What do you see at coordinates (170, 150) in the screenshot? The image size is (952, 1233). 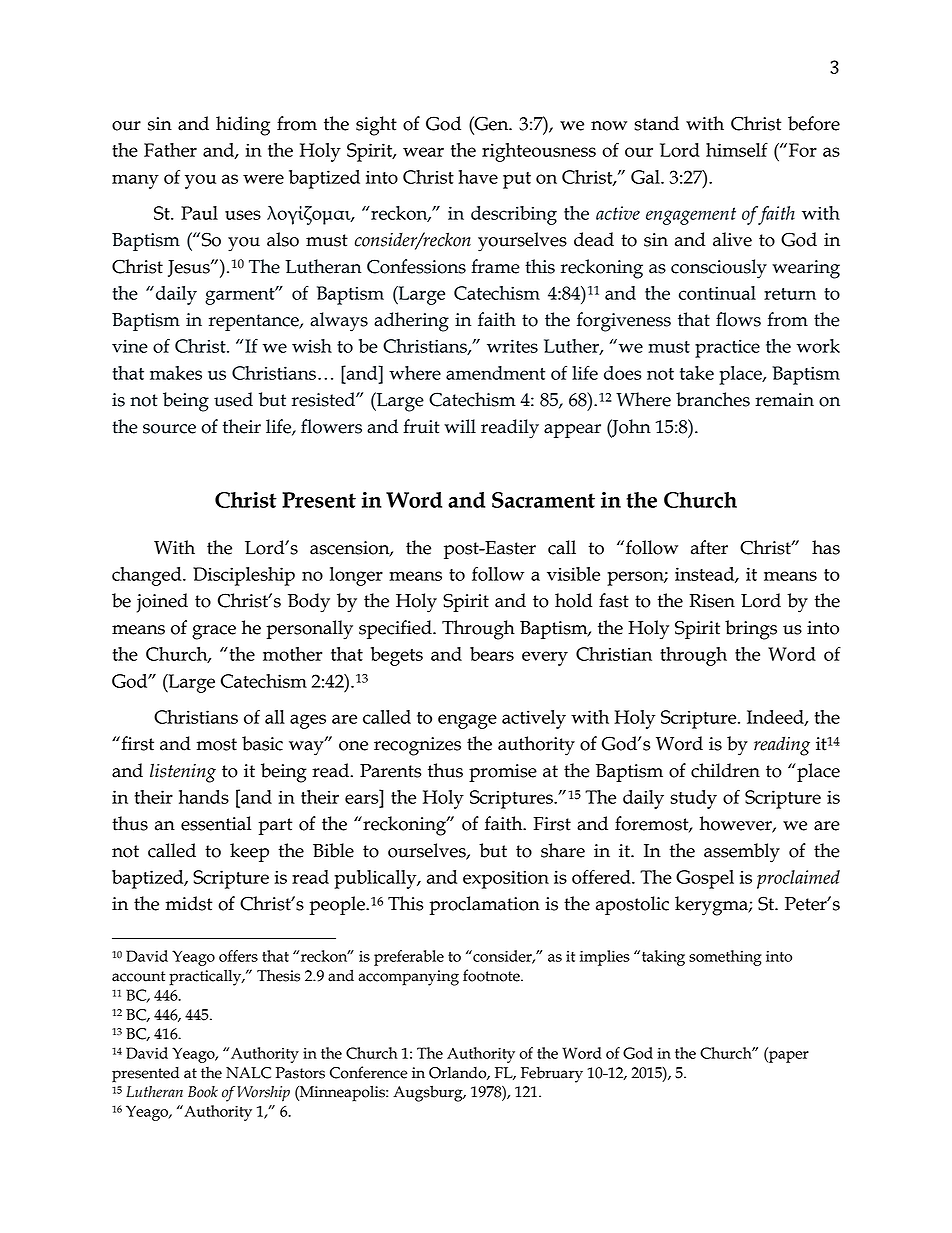 I see `Father` at bounding box center [170, 150].
